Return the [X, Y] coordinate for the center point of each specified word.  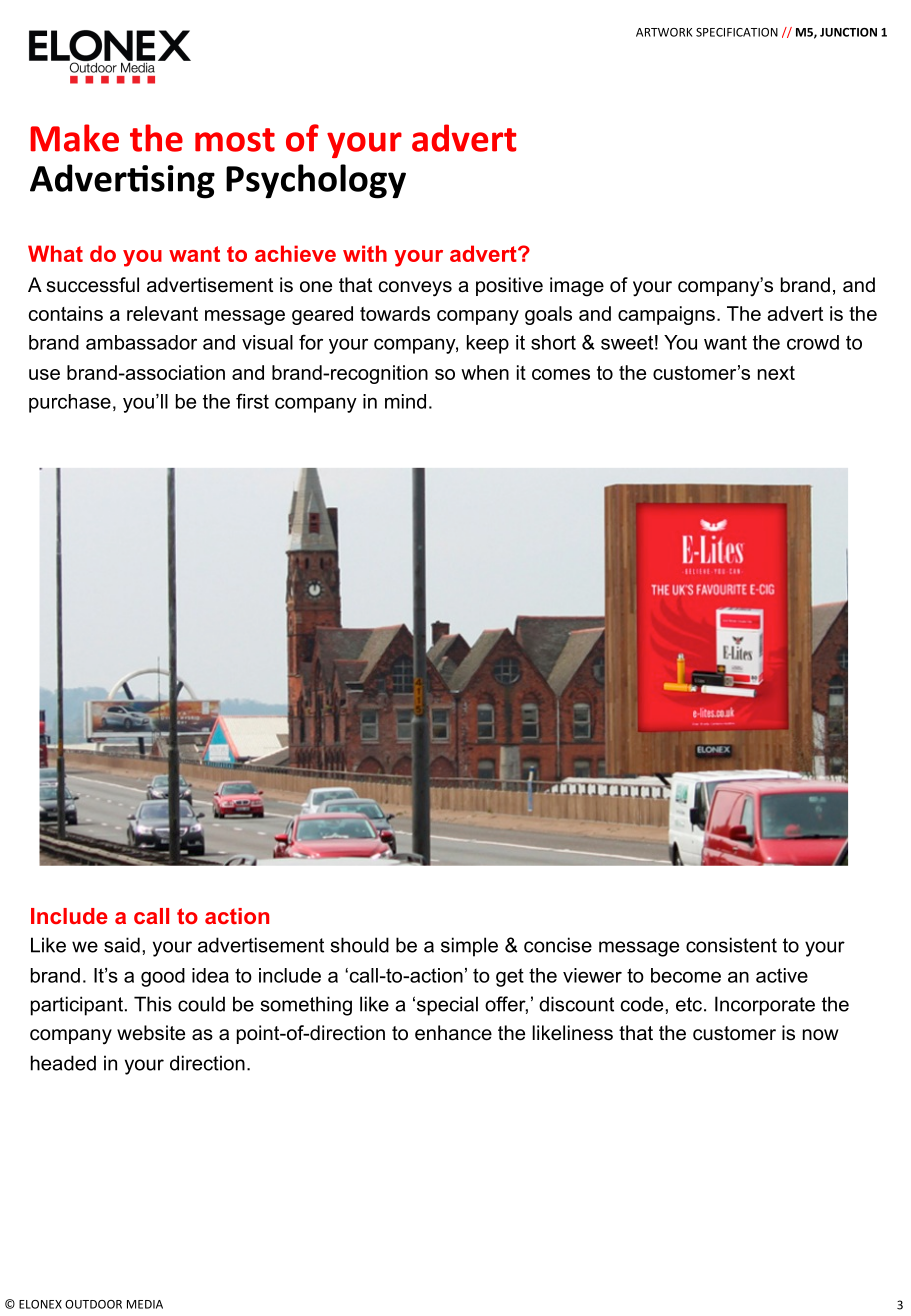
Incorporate [765, 1006]
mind [405, 401]
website [151, 1033]
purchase [70, 403]
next [776, 373]
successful [93, 285]
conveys [415, 289]
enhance [453, 1033]
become [686, 975]
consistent [731, 945]
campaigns [666, 315]
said [122, 945]
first [252, 401]
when [485, 372]
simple [469, 947]
